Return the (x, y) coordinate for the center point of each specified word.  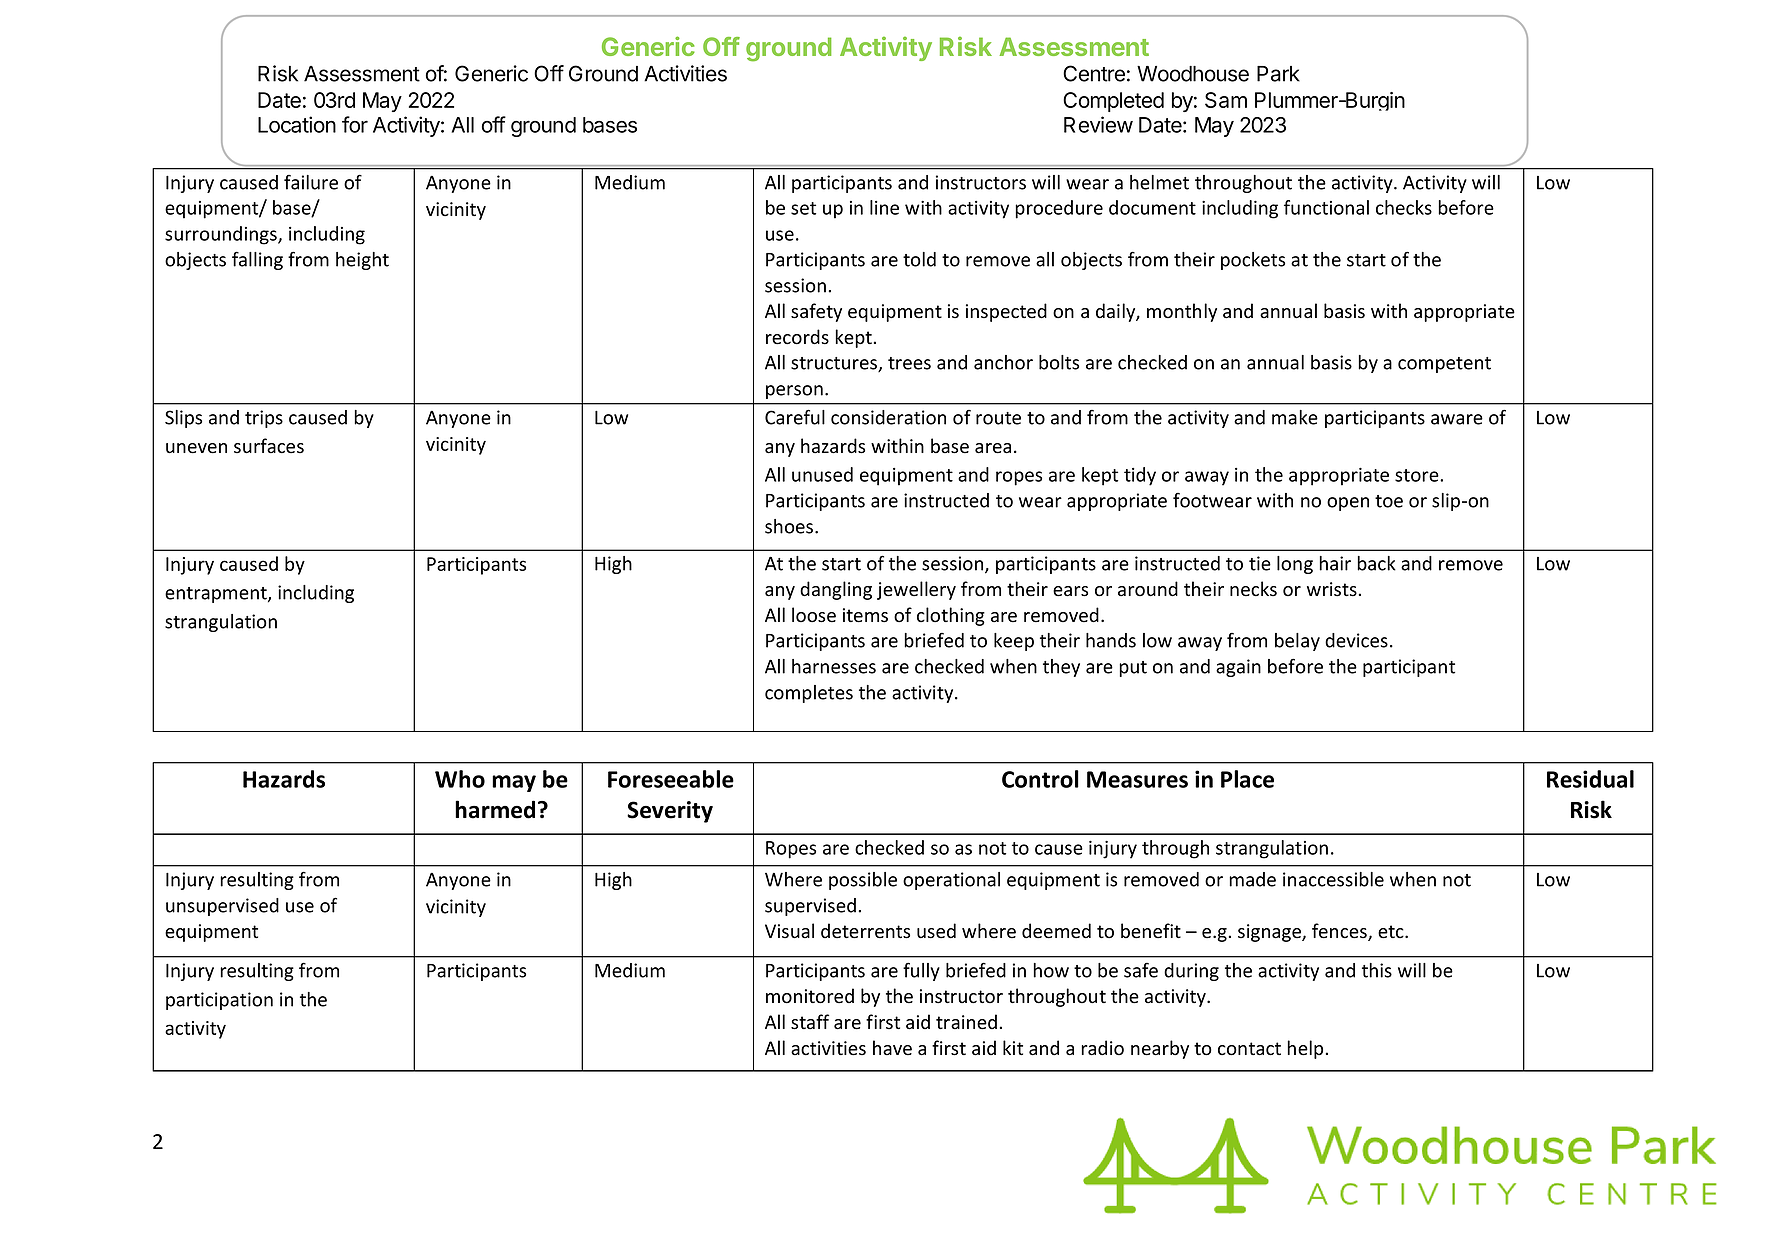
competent (1444, 365)
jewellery (916, 590)
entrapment (217, 595)
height (362, 261)
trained (966, 1022)
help (1305, 1049)
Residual (1590, 779)
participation (219, 1001)
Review (1098, 124)
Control (1040, 779)
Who (460, 779)
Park (1278, 74)
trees (909, 363)
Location (297, 124)
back (1376, 563)
